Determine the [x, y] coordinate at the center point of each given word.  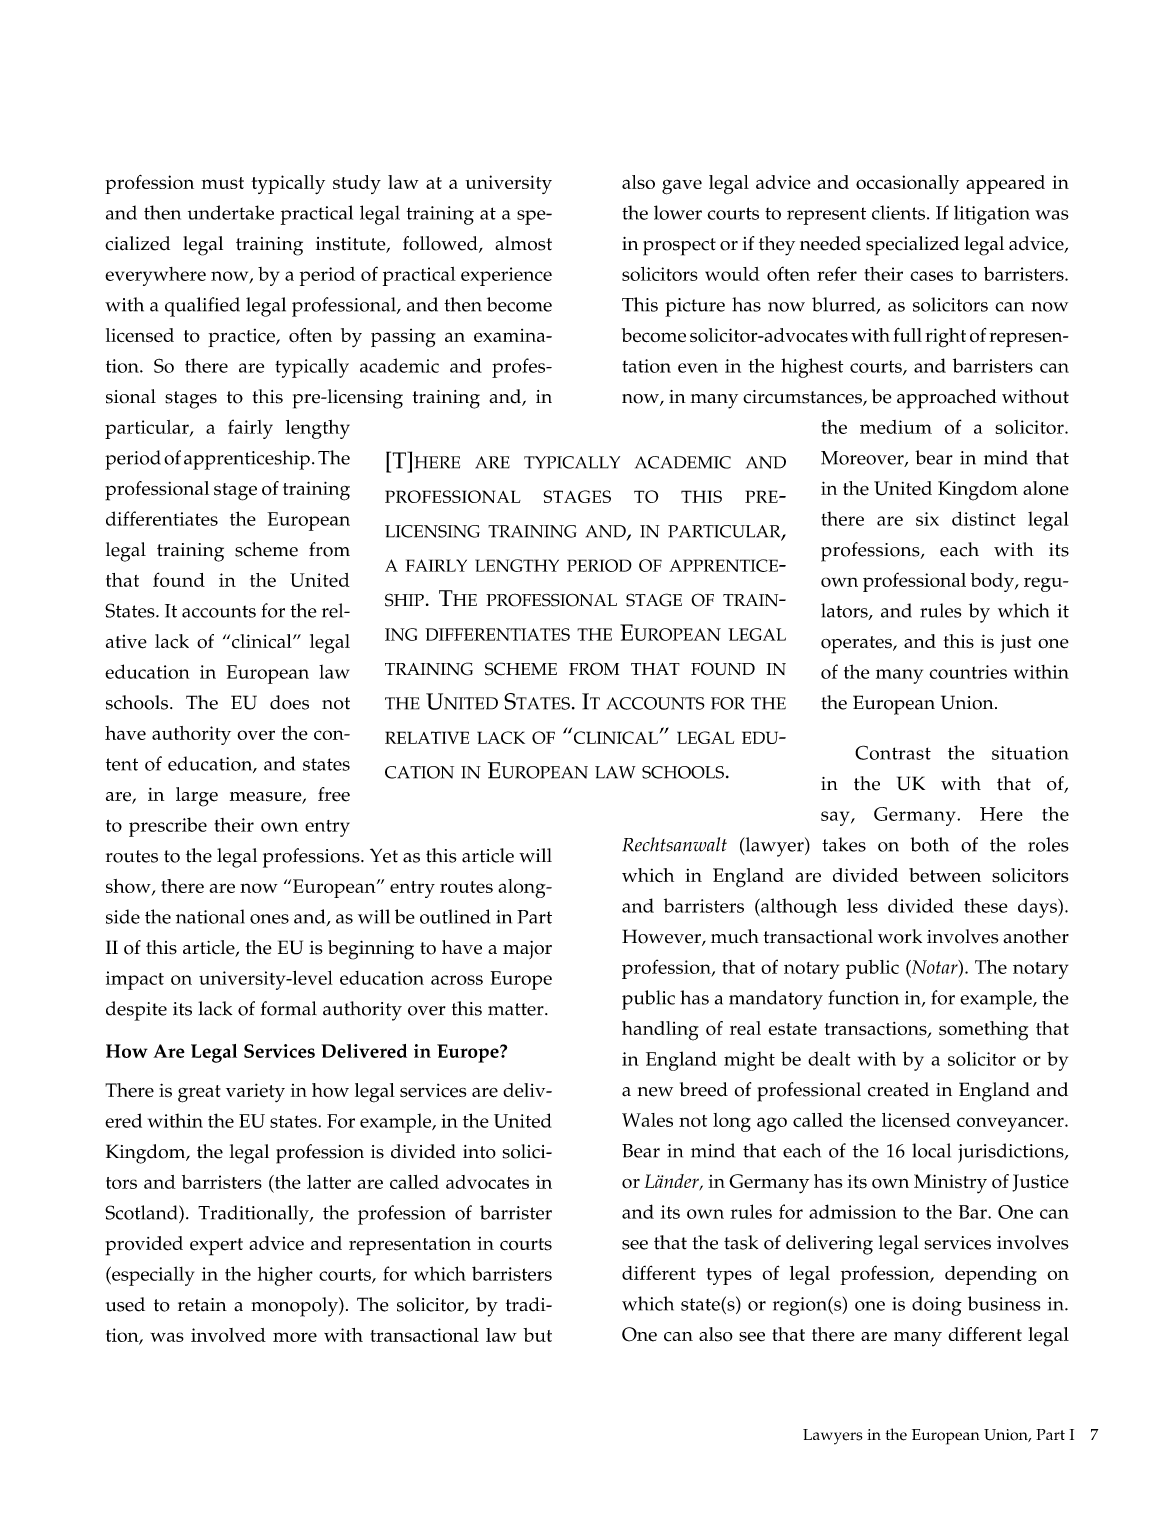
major [527, 950]
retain [202, 1305]
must [222, 183]
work [900, 936]
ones [269, 919]
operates [857, 645]
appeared [1005, 184]
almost [523, 243]
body [994, 582]
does [289, 702]
